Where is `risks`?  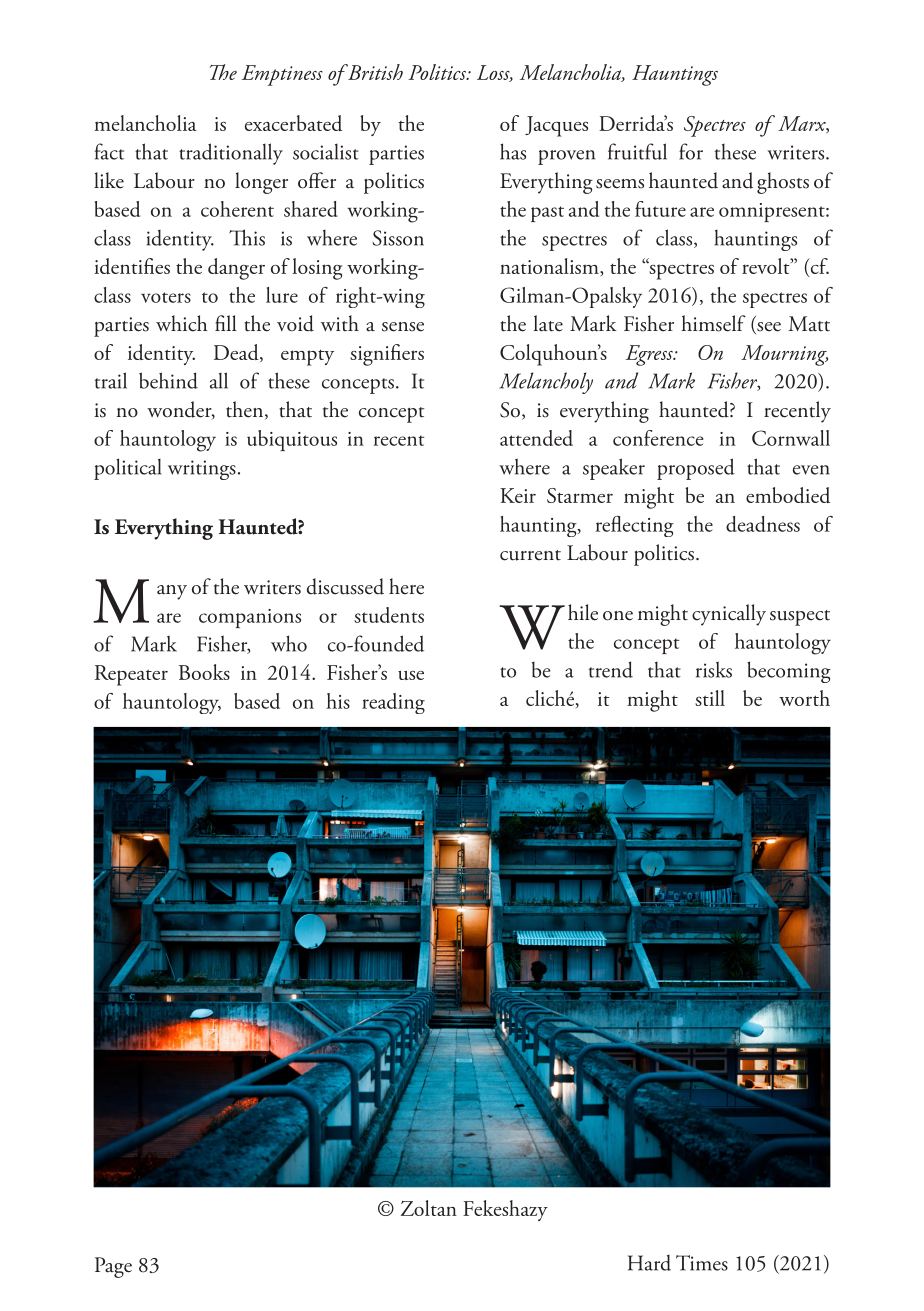
risks is located at coordinates (714, 669).
